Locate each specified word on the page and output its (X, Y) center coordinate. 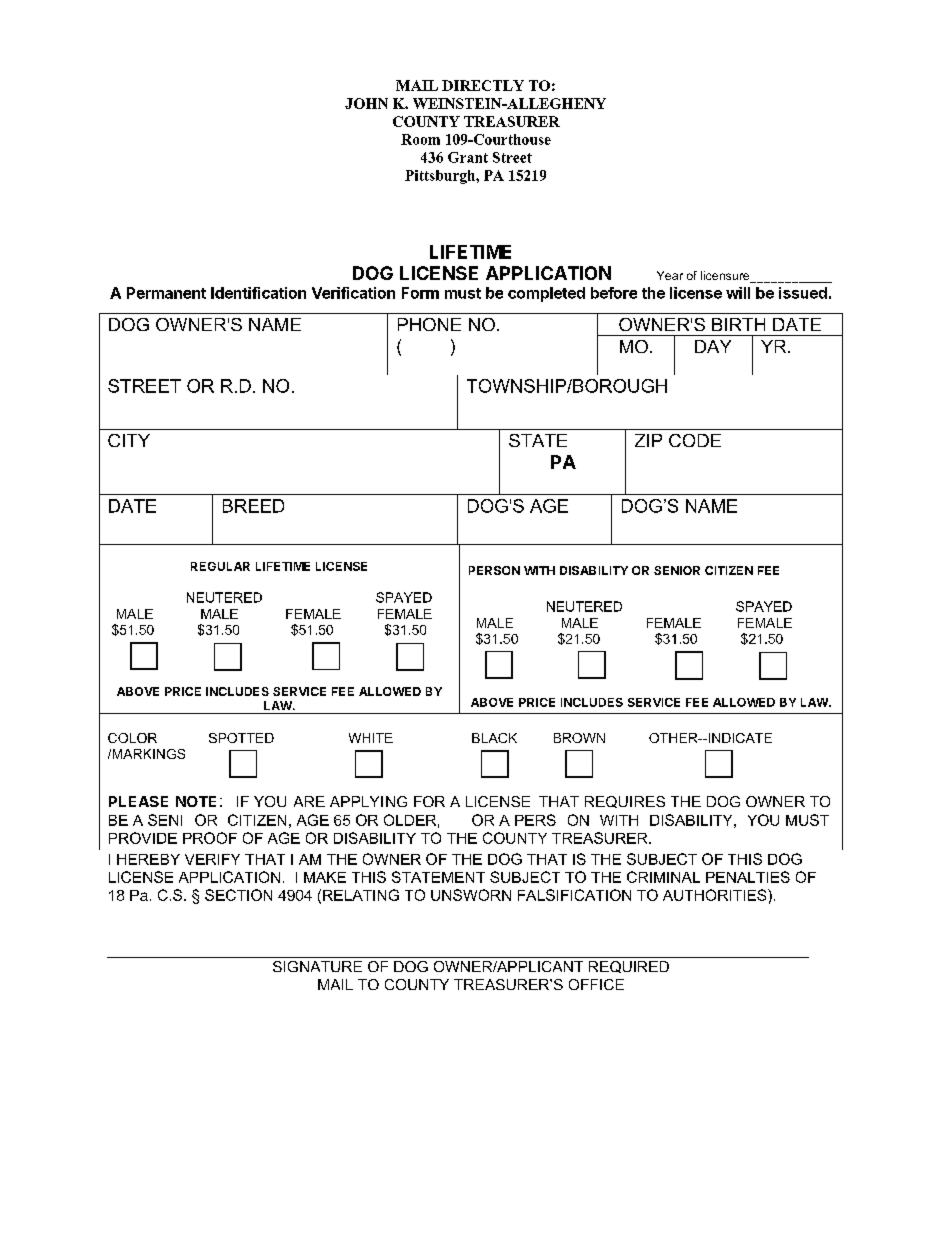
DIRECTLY (483, 85)
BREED (253, 506)
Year (670, 275)
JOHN (366, 103)
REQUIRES (625, 802)
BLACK (494, 738)
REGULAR (220, 566)
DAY (713, 346)
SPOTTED (241, 738)
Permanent (166, 293)
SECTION (238, 895)
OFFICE (596, 984)
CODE (695, 440)
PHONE (429, 324)
